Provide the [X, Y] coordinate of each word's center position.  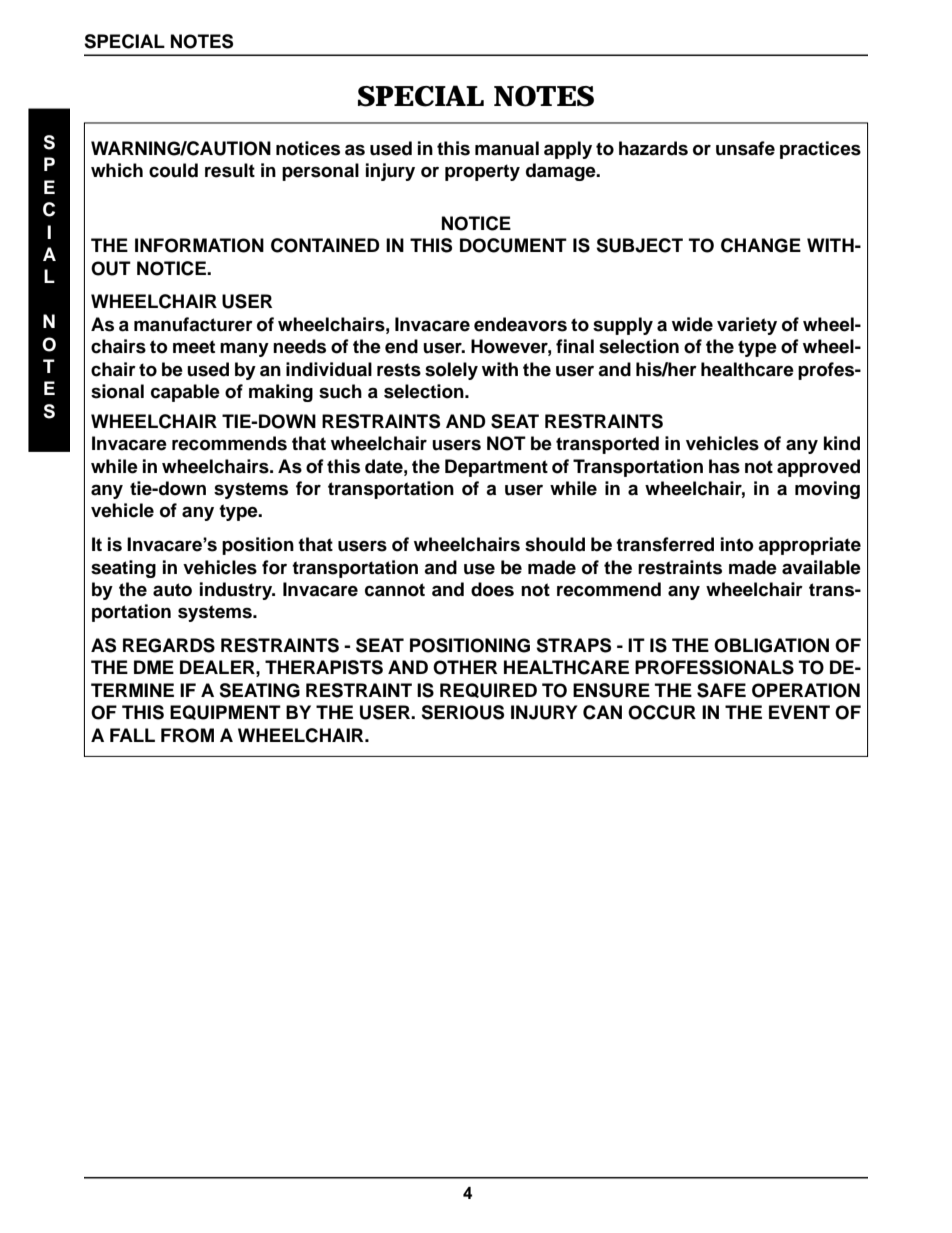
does [492, 589]
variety [747, 326]
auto [172, 590]
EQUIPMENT [225, 712]
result [230, 170]
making [281, 393]
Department [496, 468]
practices [820, 150]
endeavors [520, 324]
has [724, 466]
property [482, 172]
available [821, 567]
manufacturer [193, 324]
